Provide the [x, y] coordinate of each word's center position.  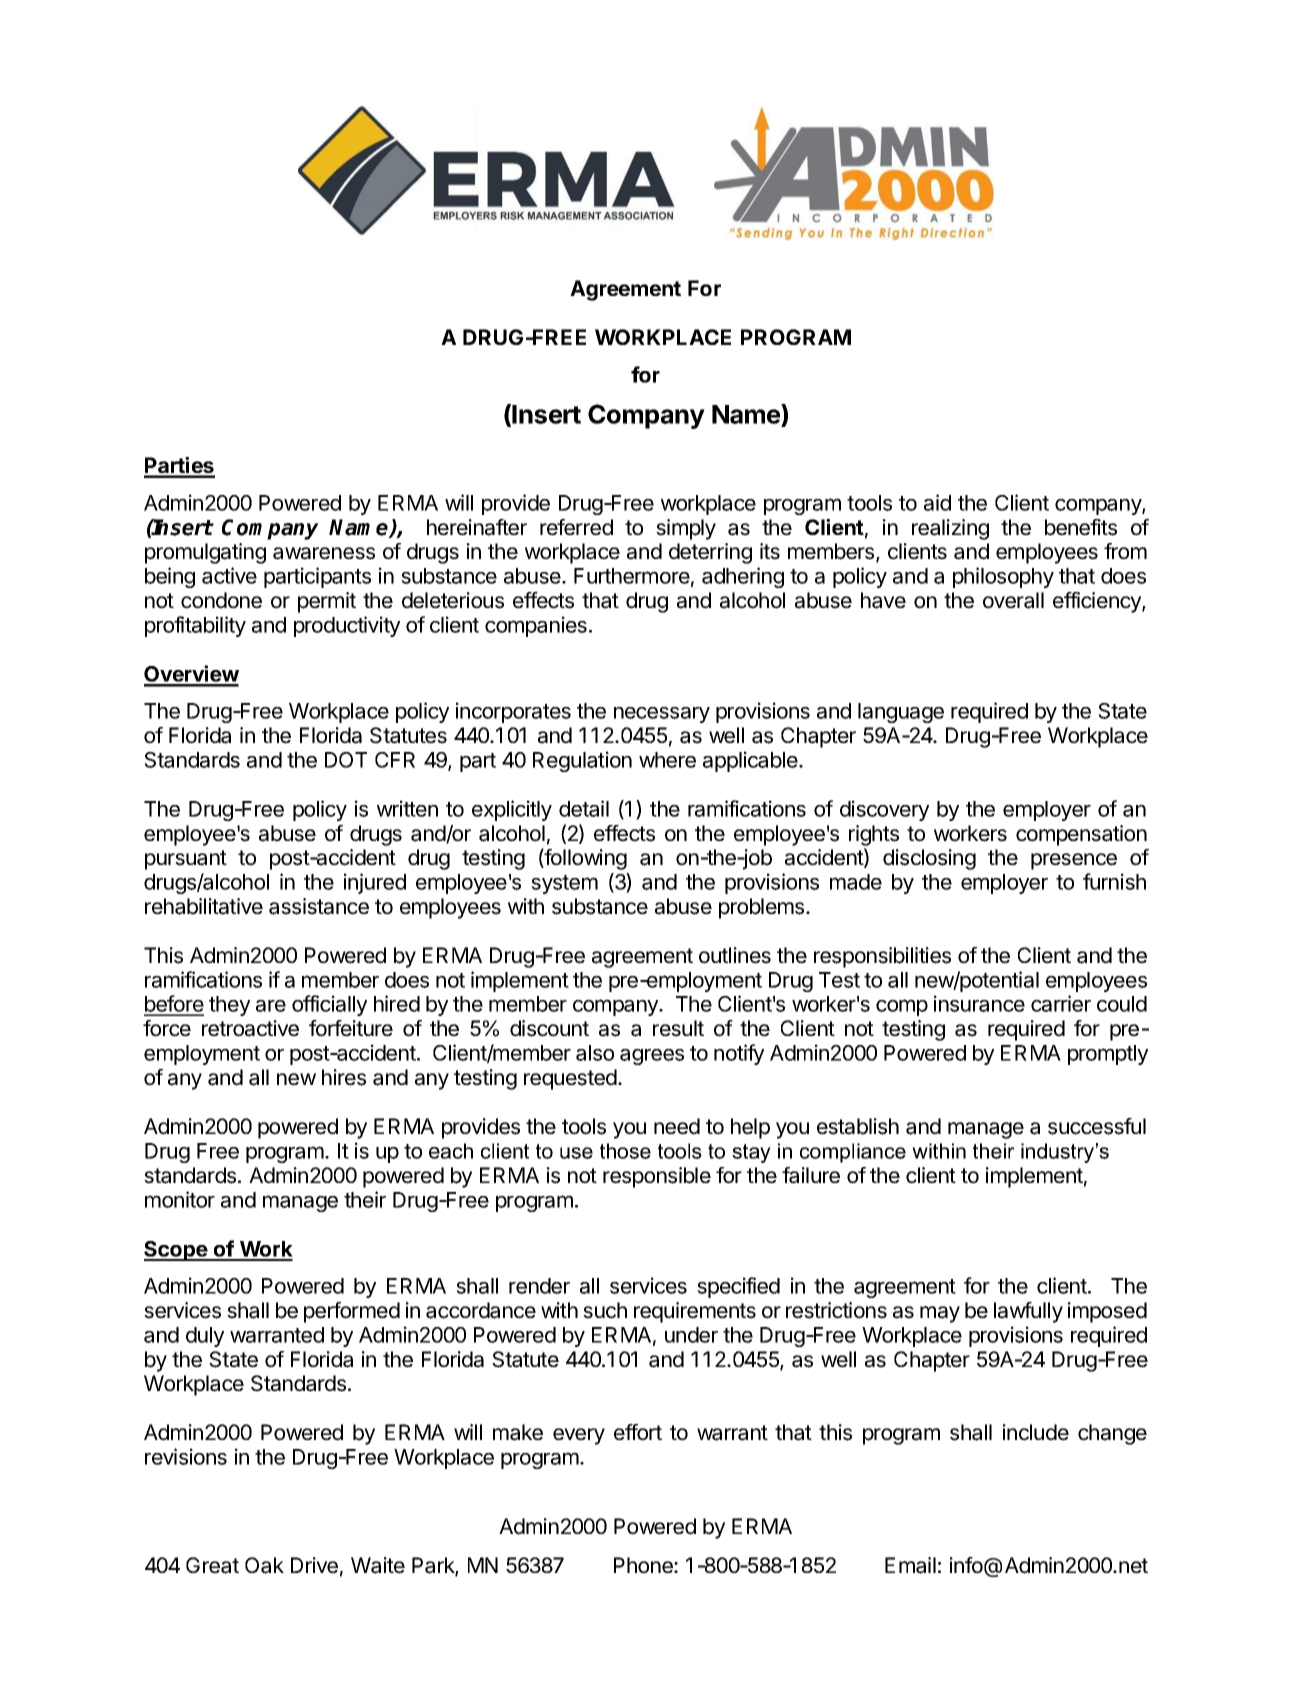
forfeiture [351, 1028]
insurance [979, 1003]
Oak [264, 1565]
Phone [644, 1565]
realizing [950, 529]
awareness [324, 553]
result [678, 1028]
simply [686, 529]
